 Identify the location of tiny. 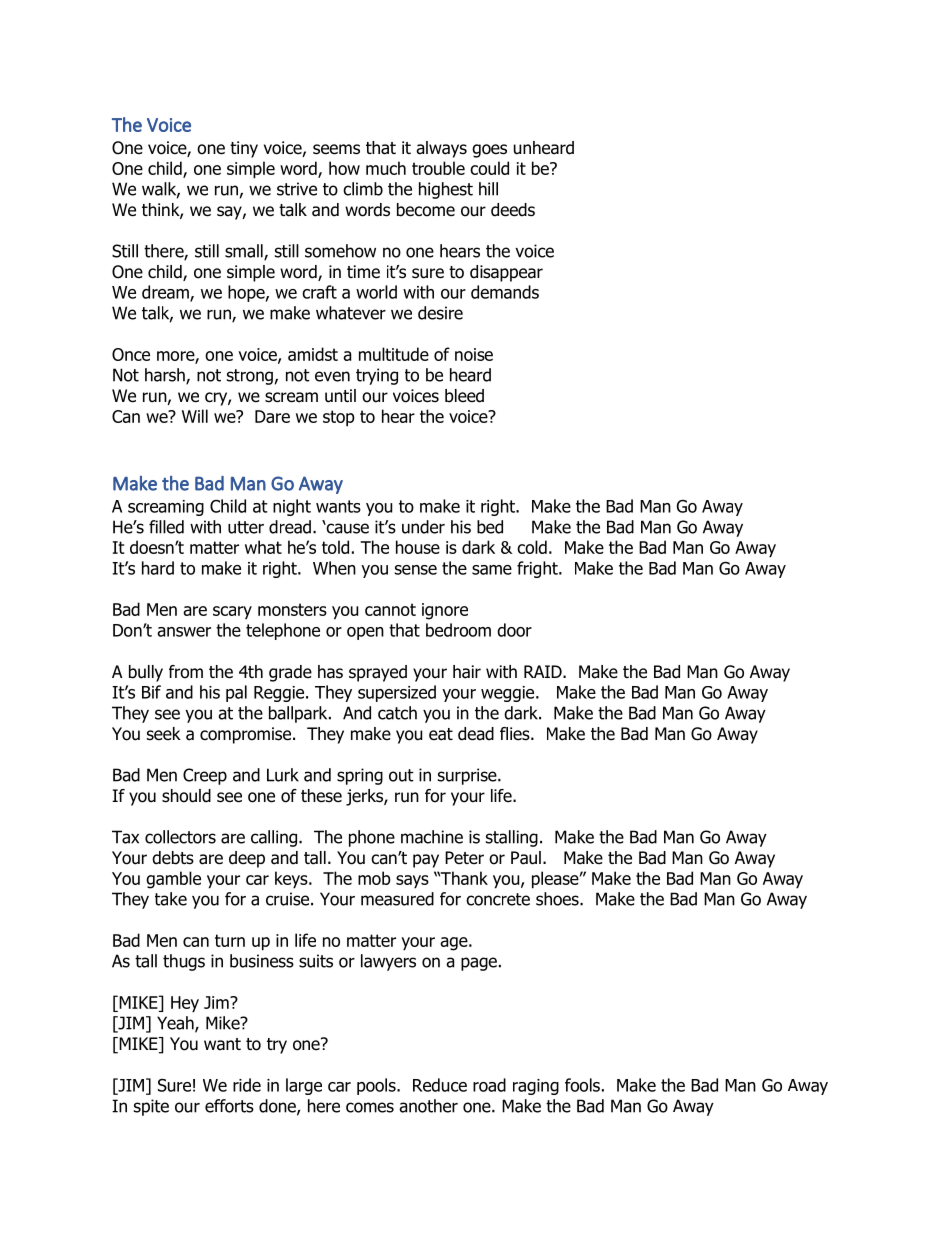
(244, 149).
